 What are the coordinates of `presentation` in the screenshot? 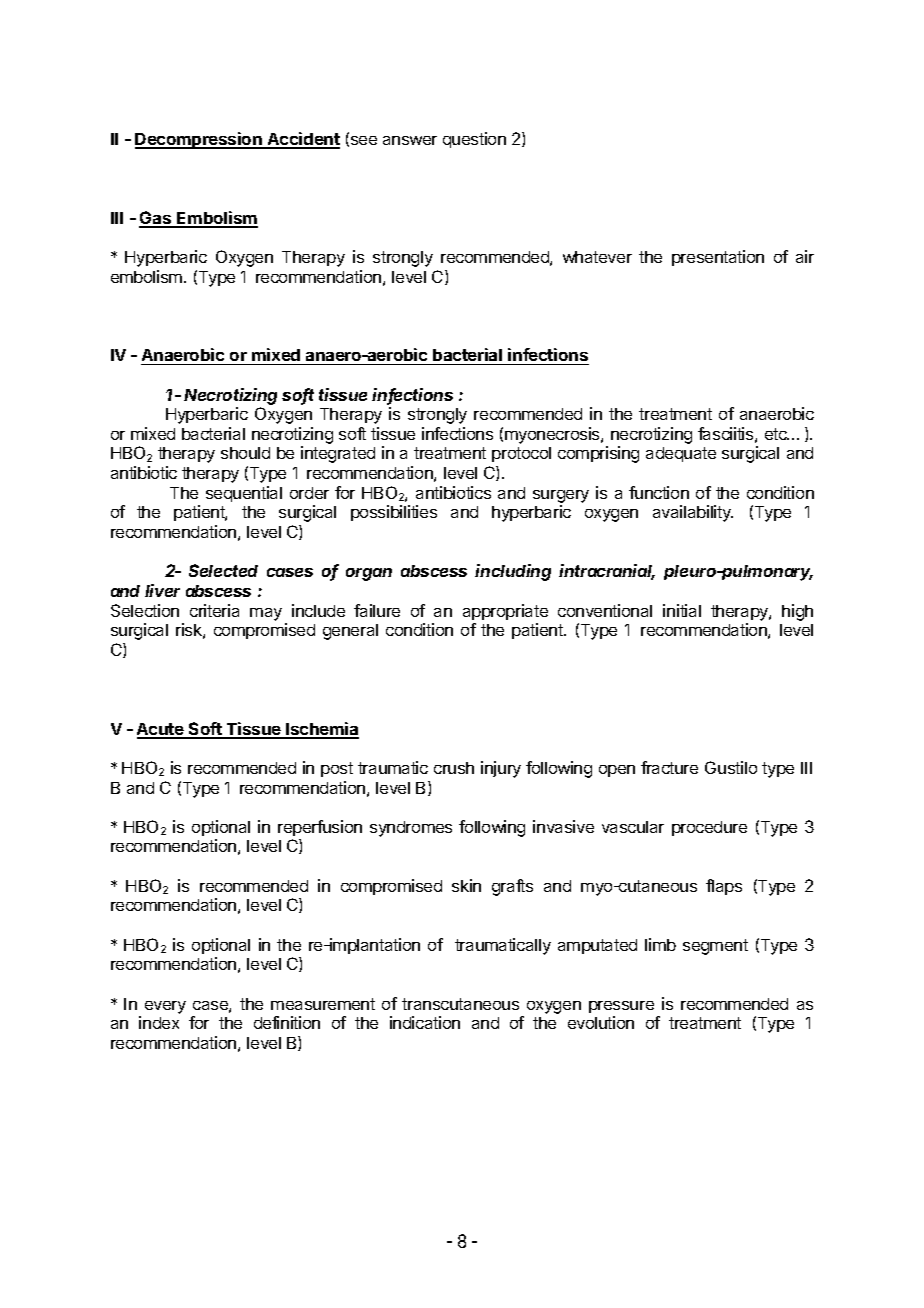 It's located at (718, 258).
